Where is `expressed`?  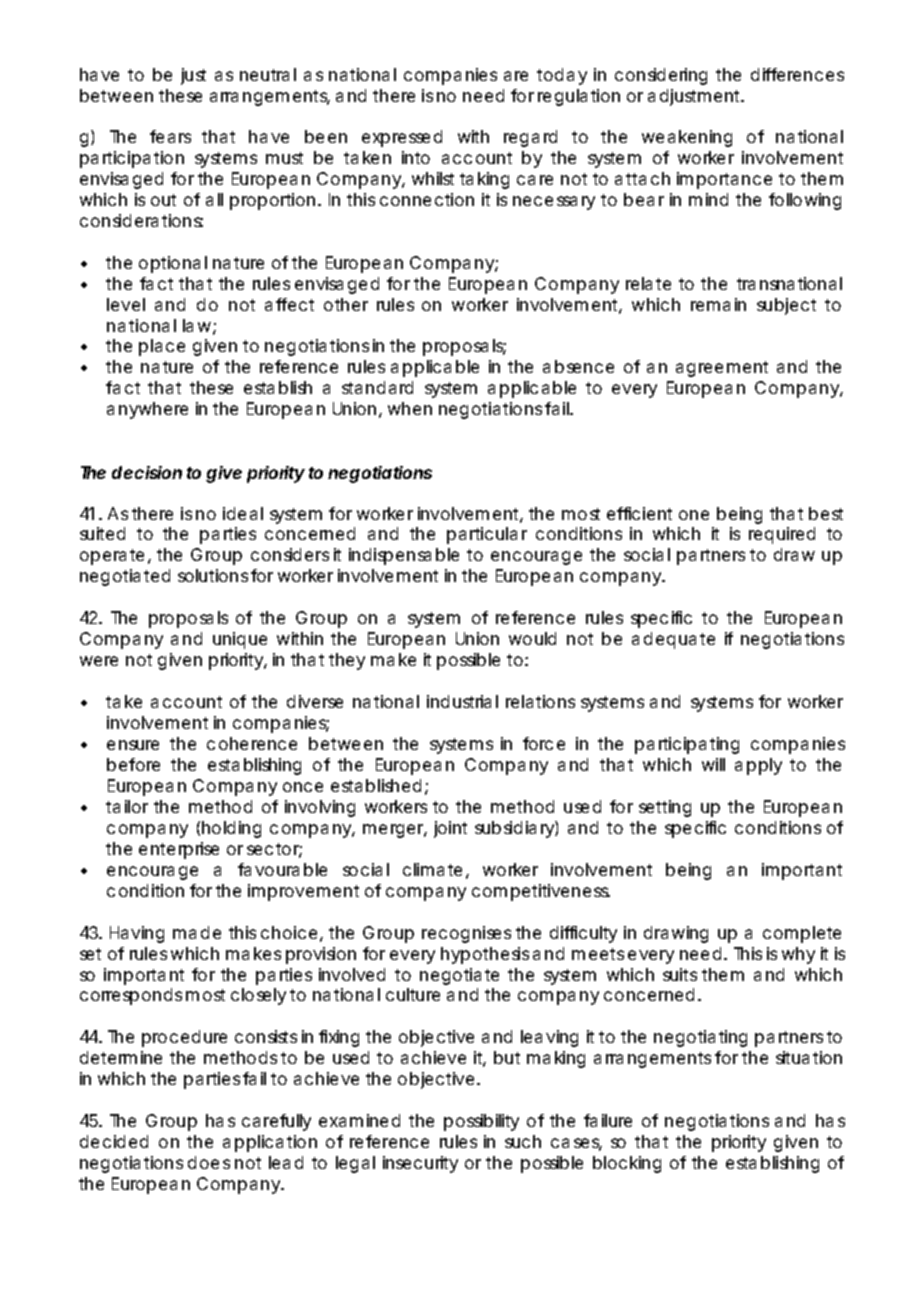
expressed is located at coordinates (402, 138).
